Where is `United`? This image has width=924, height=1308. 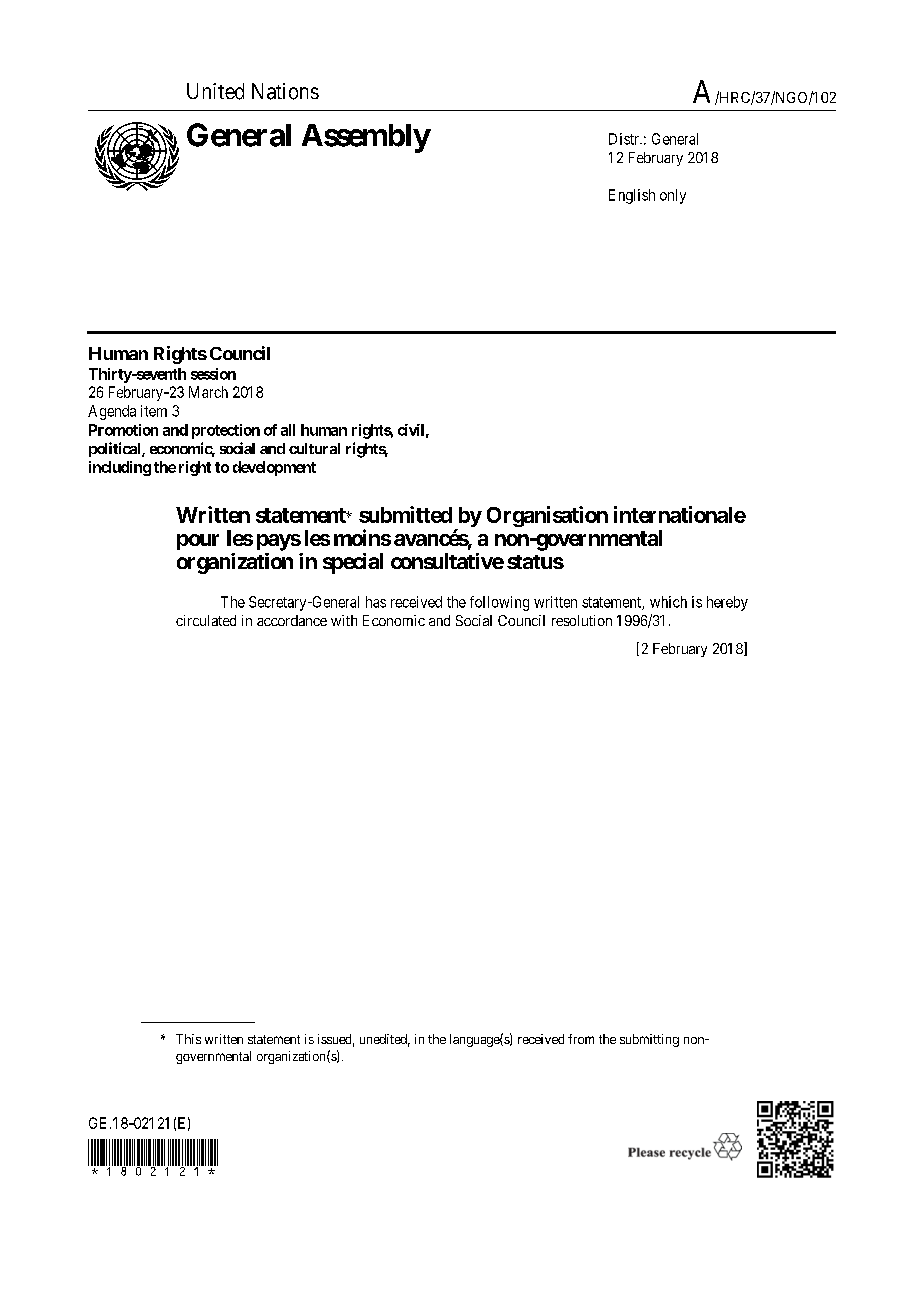
United is located at coordinates (215, 91).
